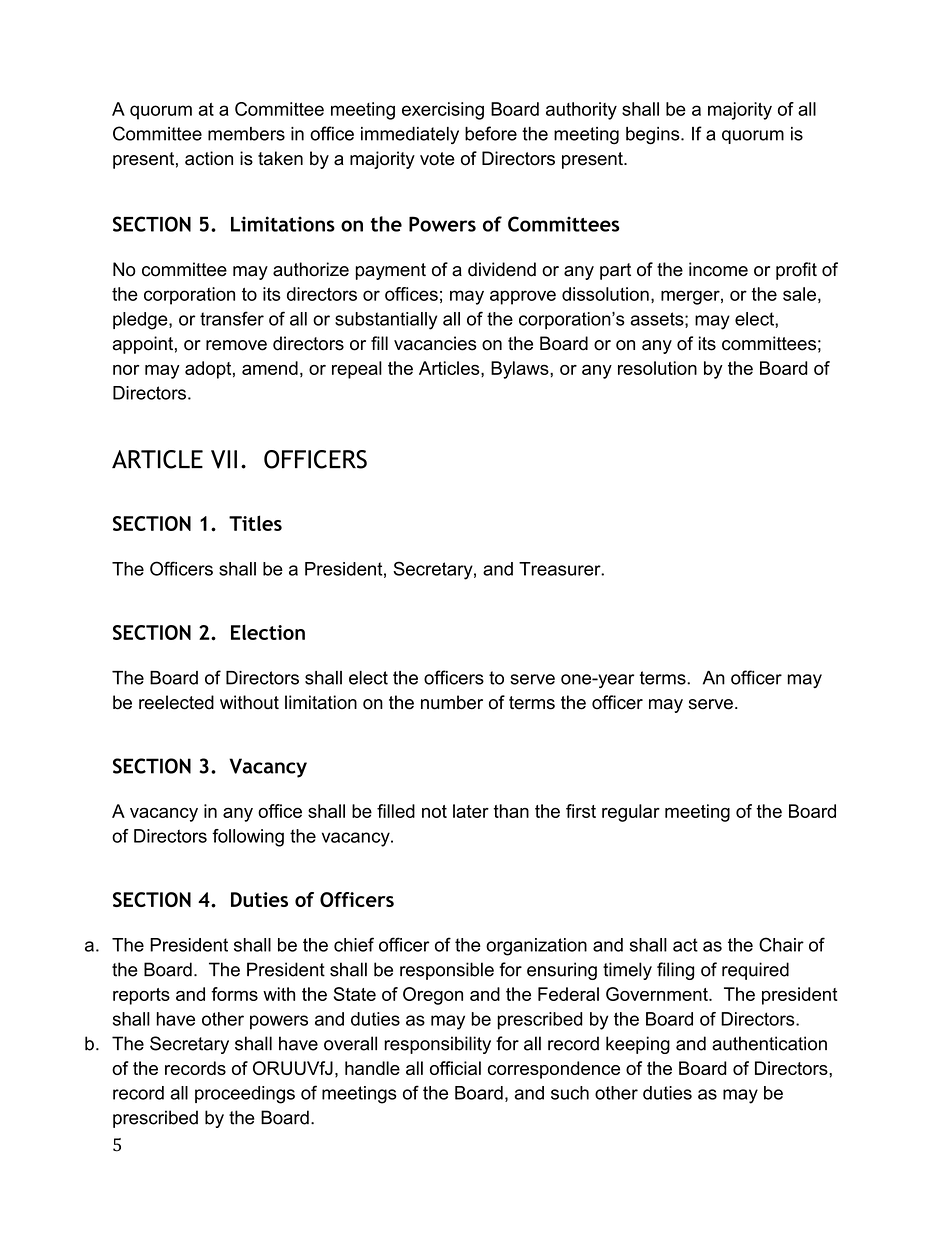 The image size is (952, 1233). Describe the element at coordinates (631, 813) in the screenshot. I see `regular` at that location.
